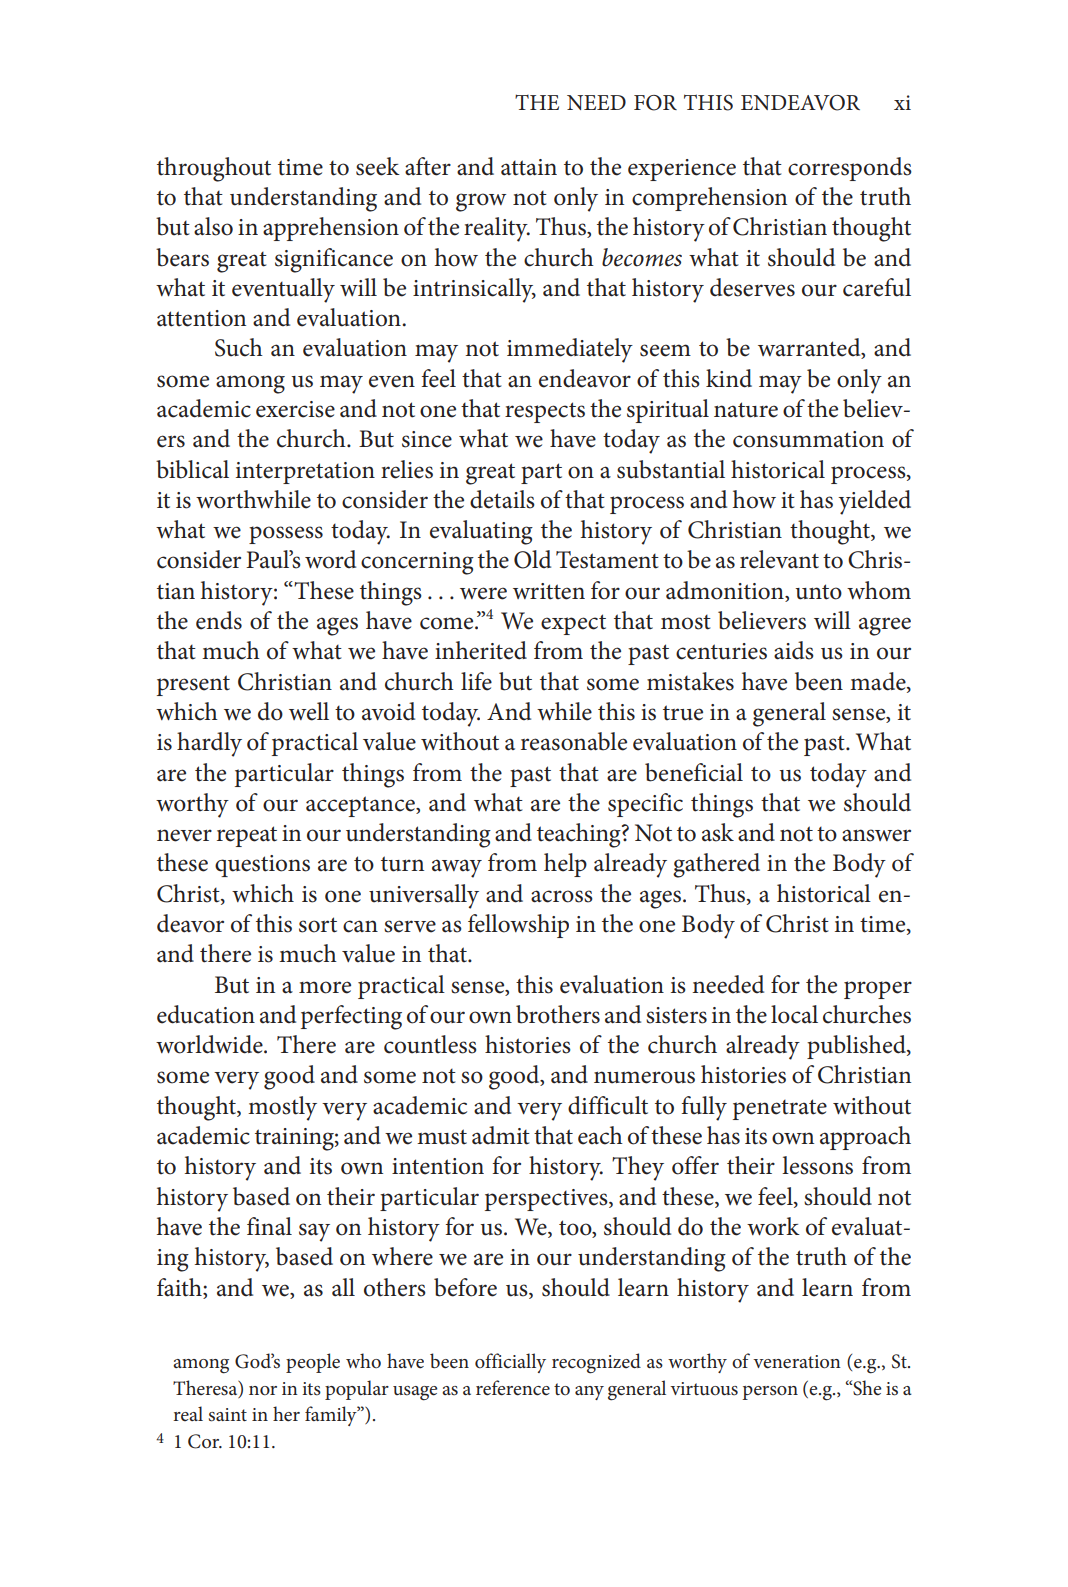  What do you see at coordinates (529, 167) in the image?
I see `attain` at bounding box center [529, 167].
